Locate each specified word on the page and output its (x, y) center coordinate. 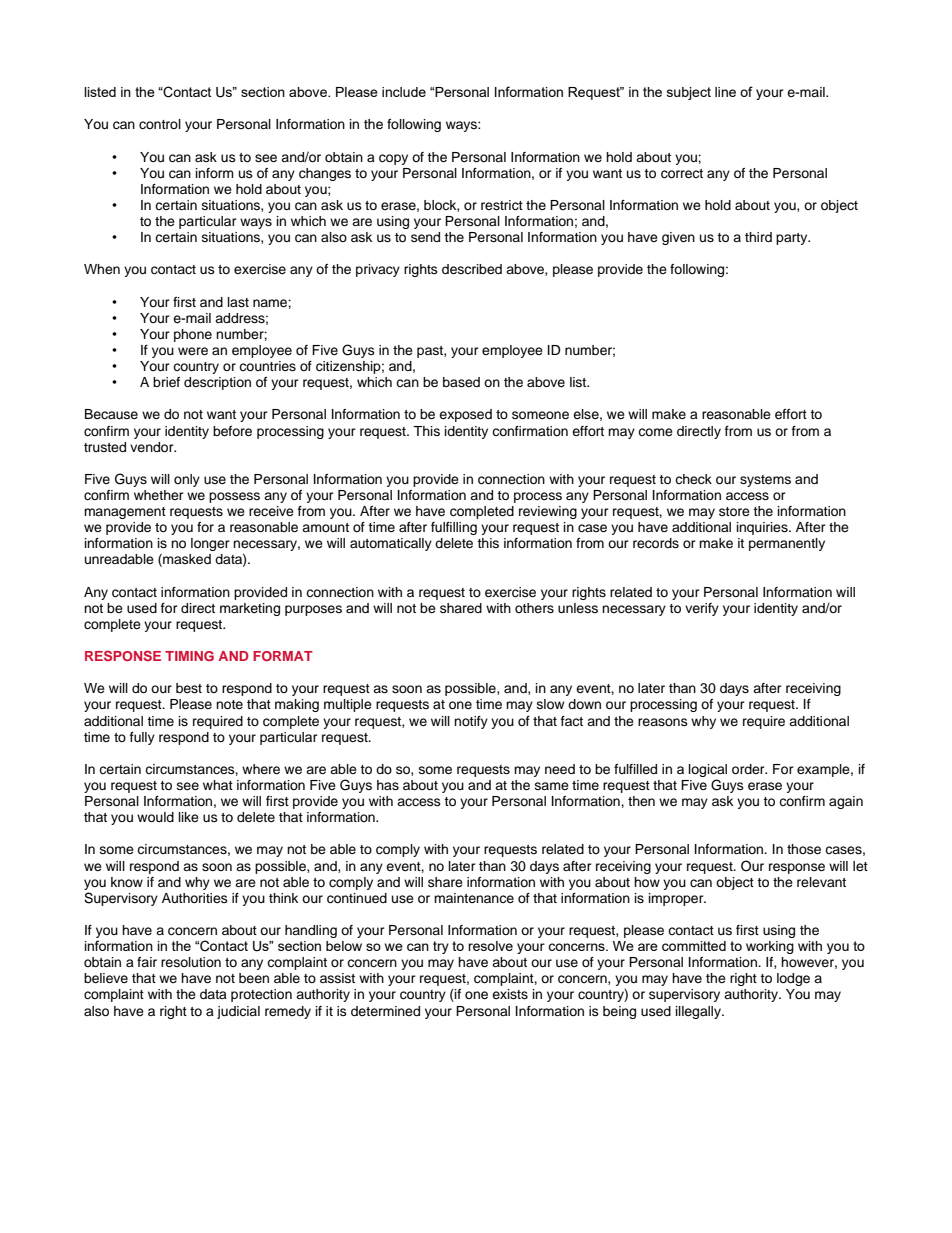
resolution (191, 962)
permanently (787, 544)
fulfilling (454, 528)
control (160, 124)
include (404, 92)
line (725, 92)
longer (210, 544)
